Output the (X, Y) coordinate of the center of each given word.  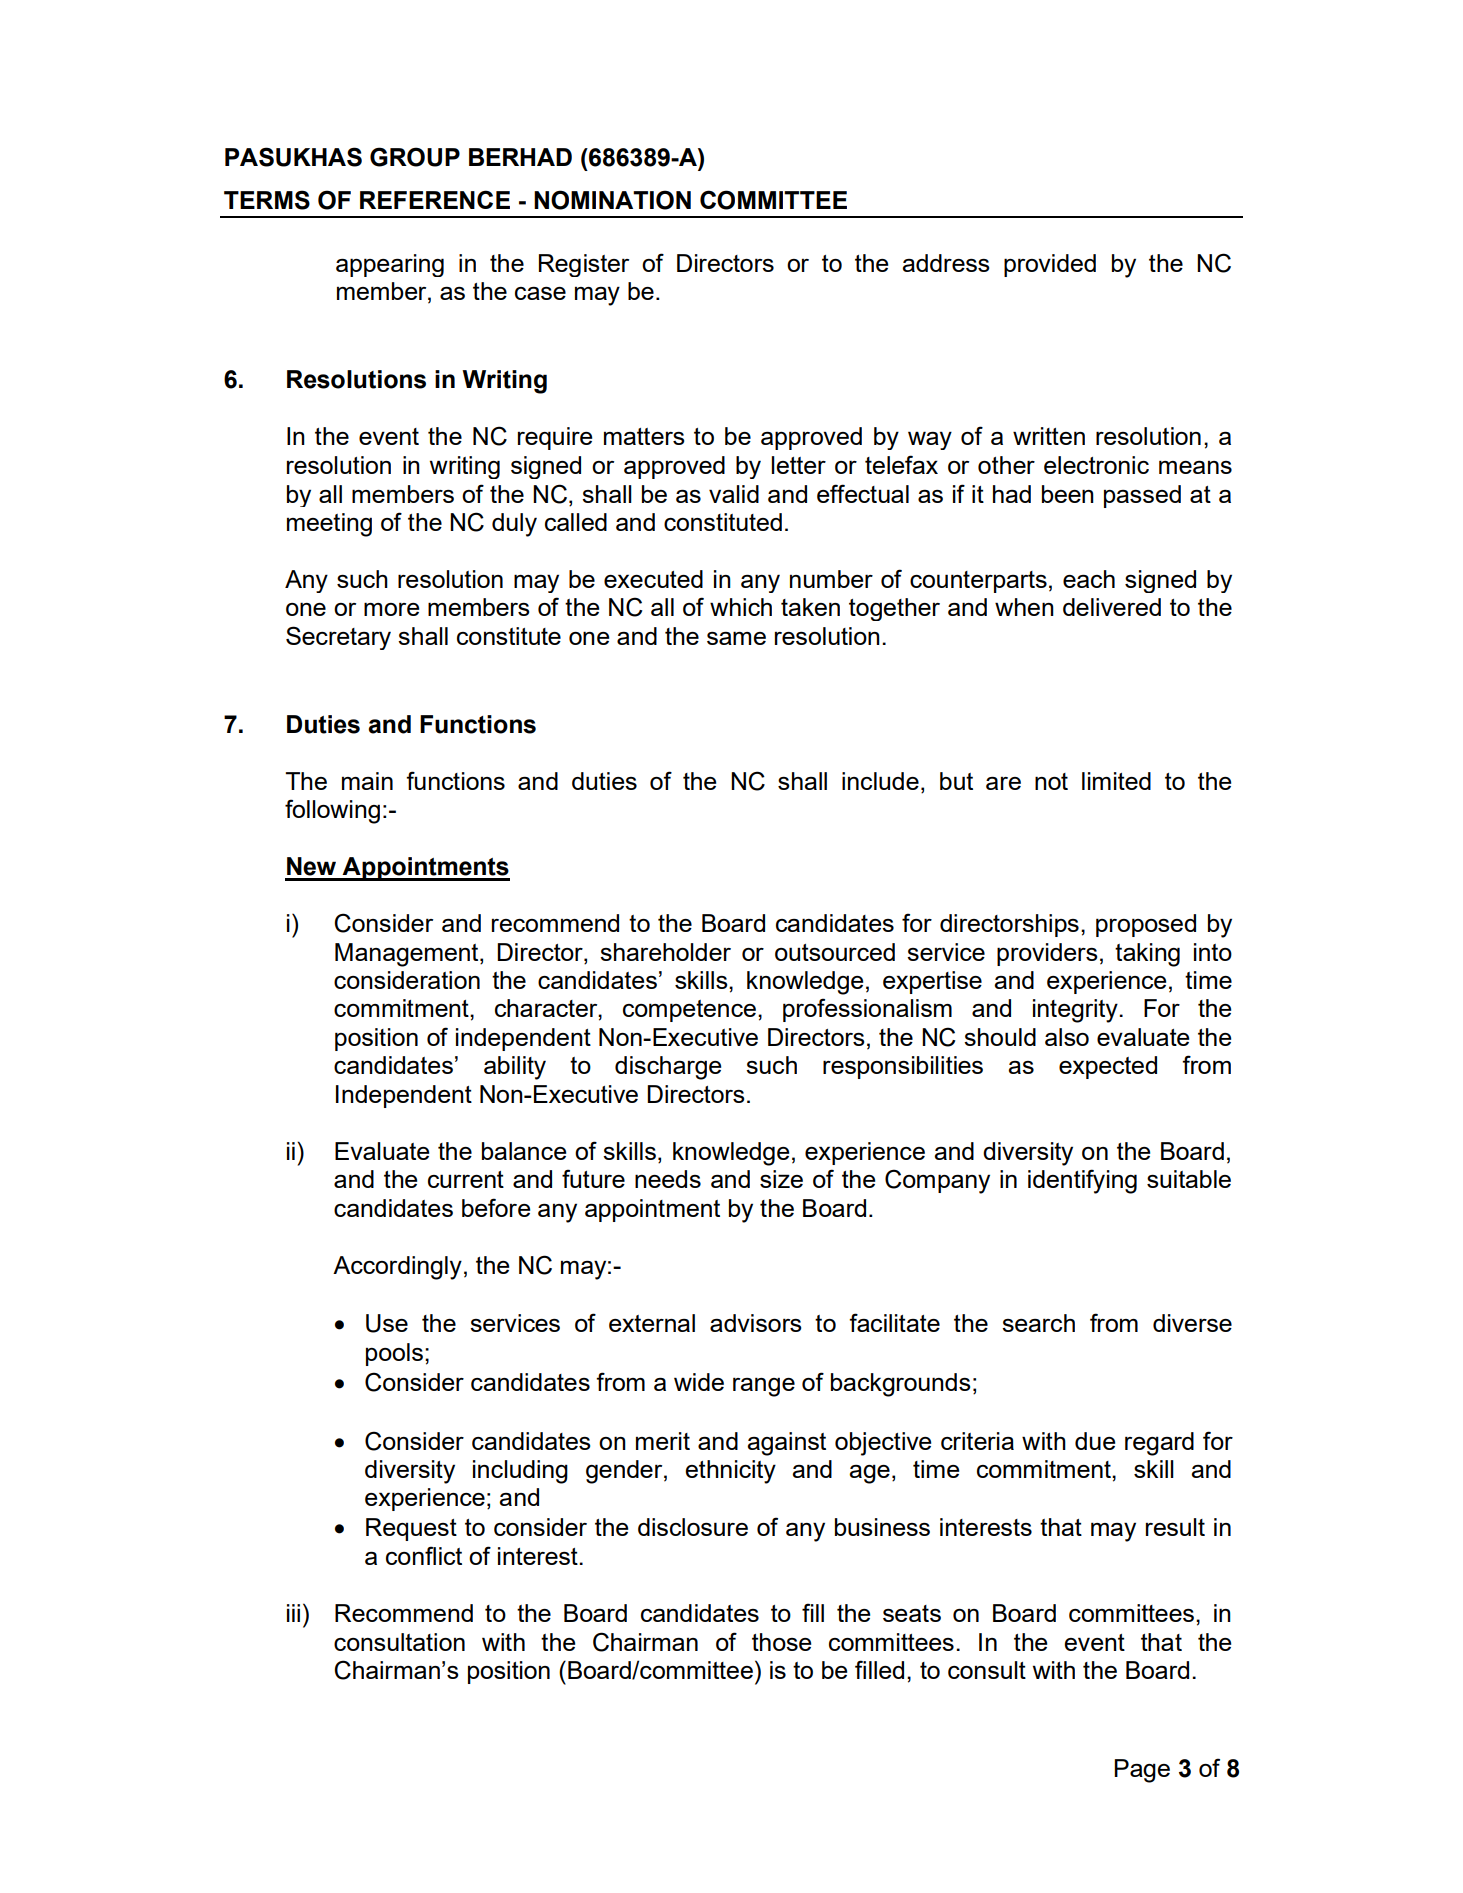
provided (1050, 265)
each (1089, 579)
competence (689, 1011)
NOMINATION (612, 200)
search (1038, 1323)
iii (293, 1613)
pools (394, 1354)
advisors (755, 1323)
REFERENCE (435, 199)
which (741, 607)
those (781, 1642)
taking (1147, 955)
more (391, 609)
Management (408, 955)
